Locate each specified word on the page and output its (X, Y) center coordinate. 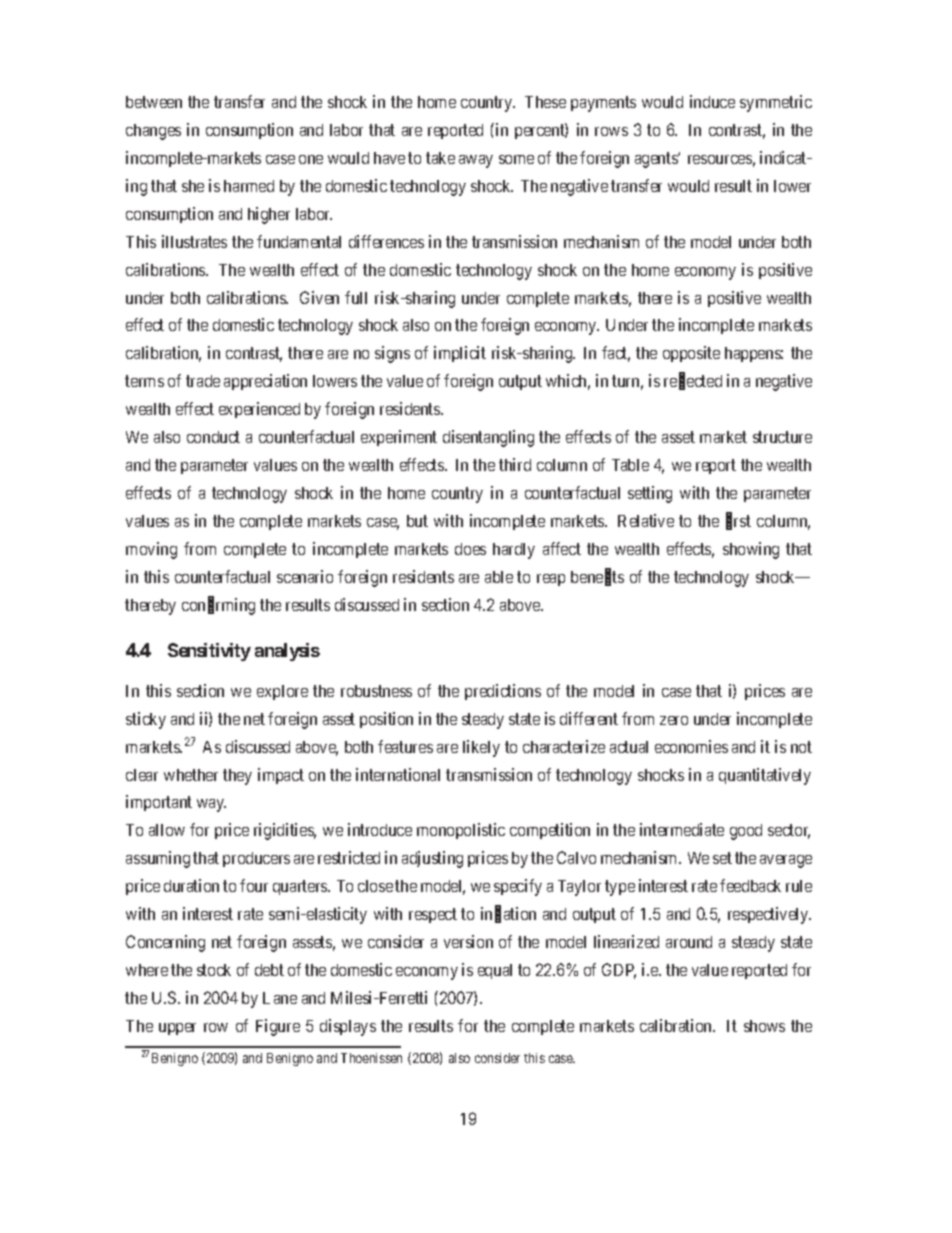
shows (764, 1026)
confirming (218, 606)
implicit (460, 354)
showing (751, 550)
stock (214, 970)
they (237, 777)
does (470, 549)
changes (153, 132)
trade (203, 381)
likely (481, 748)
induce (712, 101)
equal (495, 971)
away (476, 161)
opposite (691, 354)
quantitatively (765, 776)
